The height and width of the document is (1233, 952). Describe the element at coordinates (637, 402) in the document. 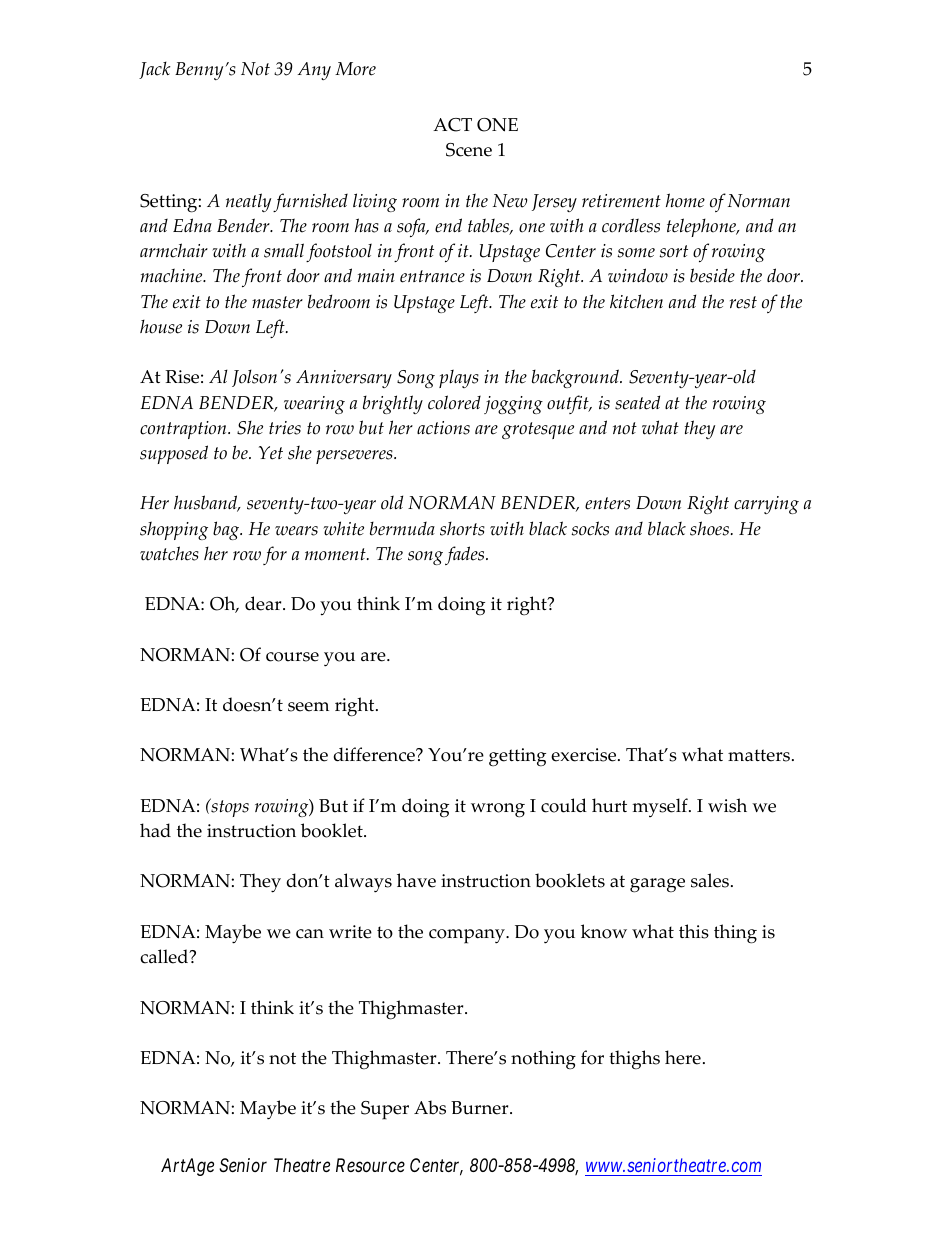

I see `seated` at that location.
